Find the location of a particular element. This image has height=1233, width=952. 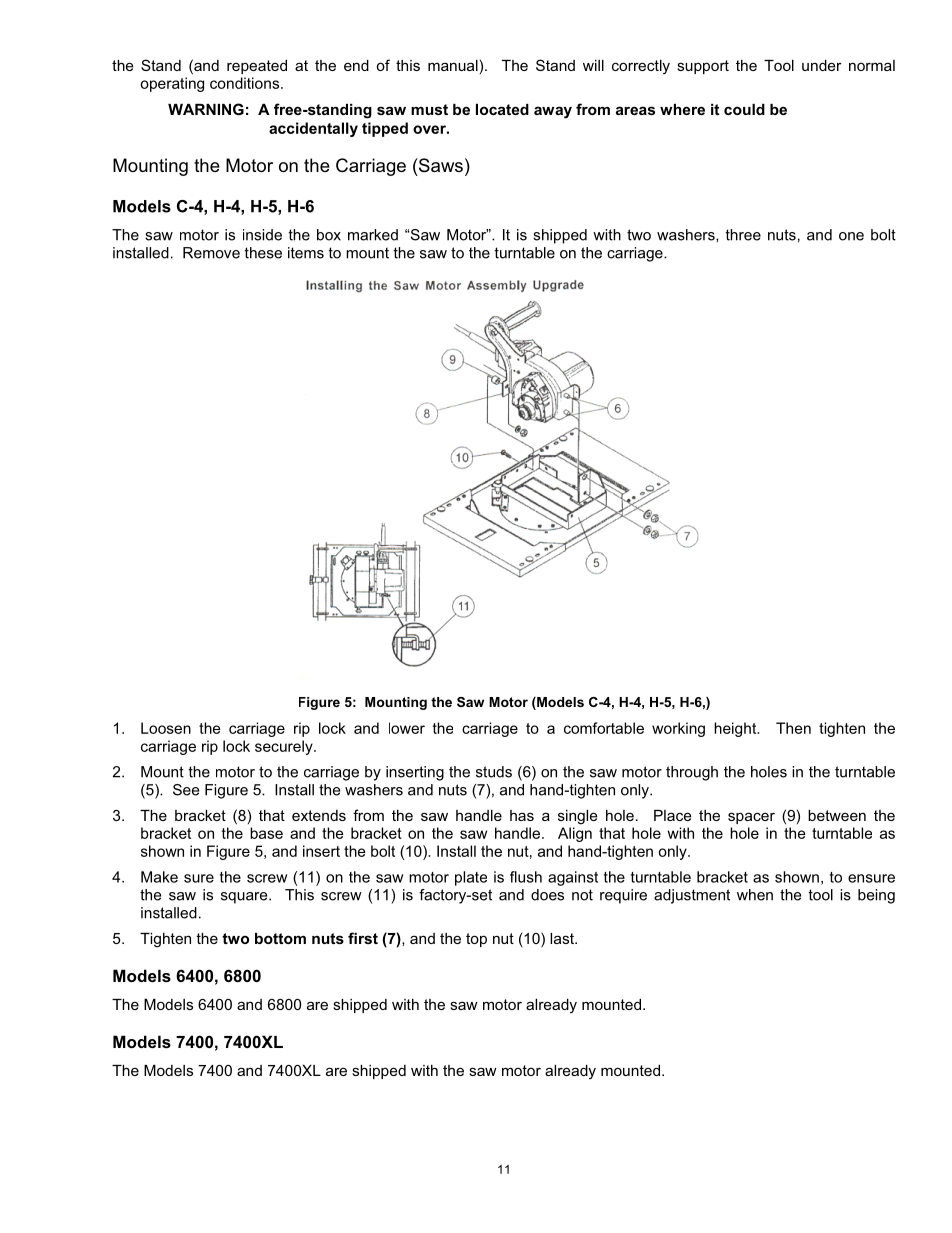

these is located at coordinates (263, 253).
